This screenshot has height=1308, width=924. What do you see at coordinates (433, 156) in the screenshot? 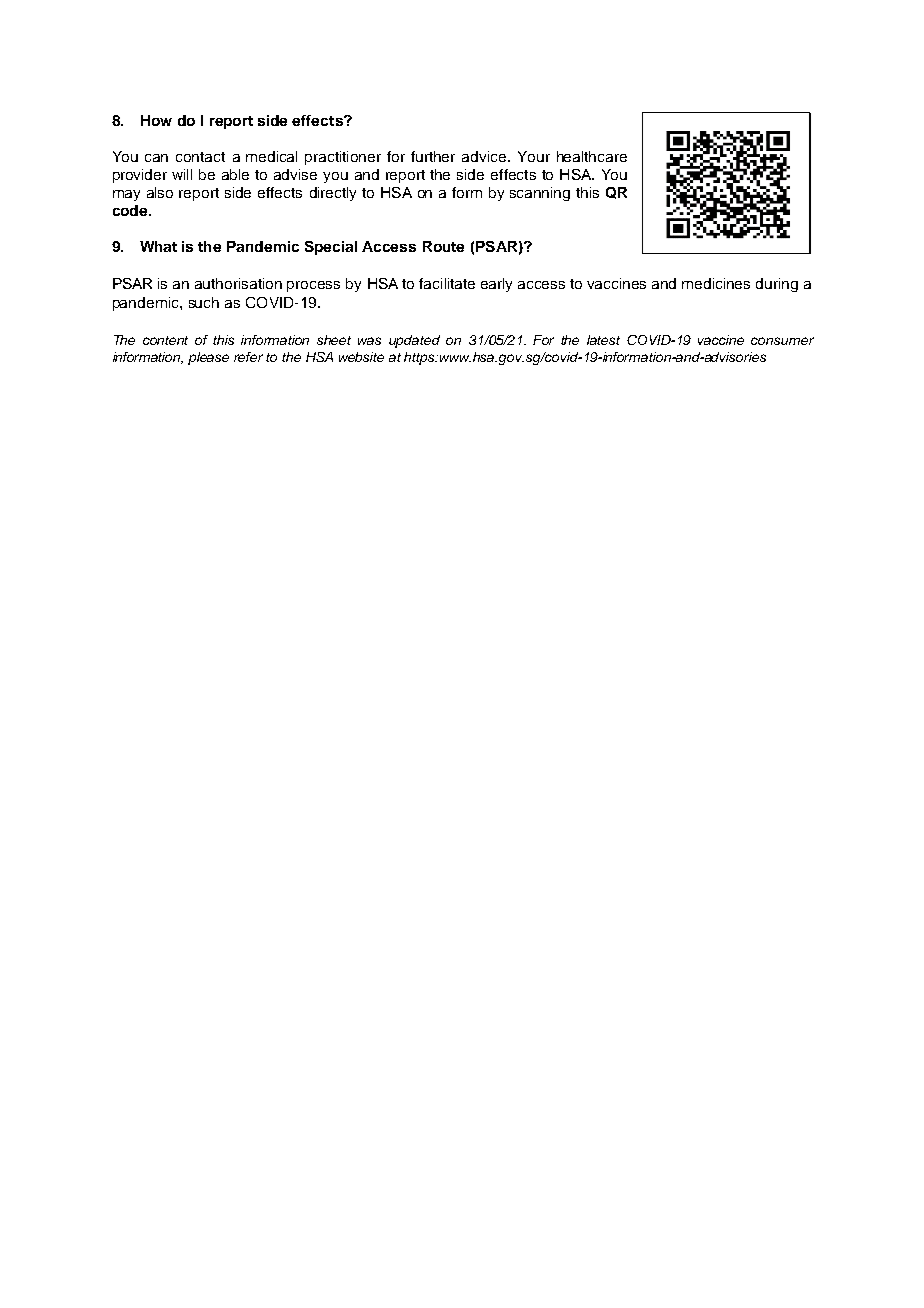
I see `further` at bounding box center [433, 156].
